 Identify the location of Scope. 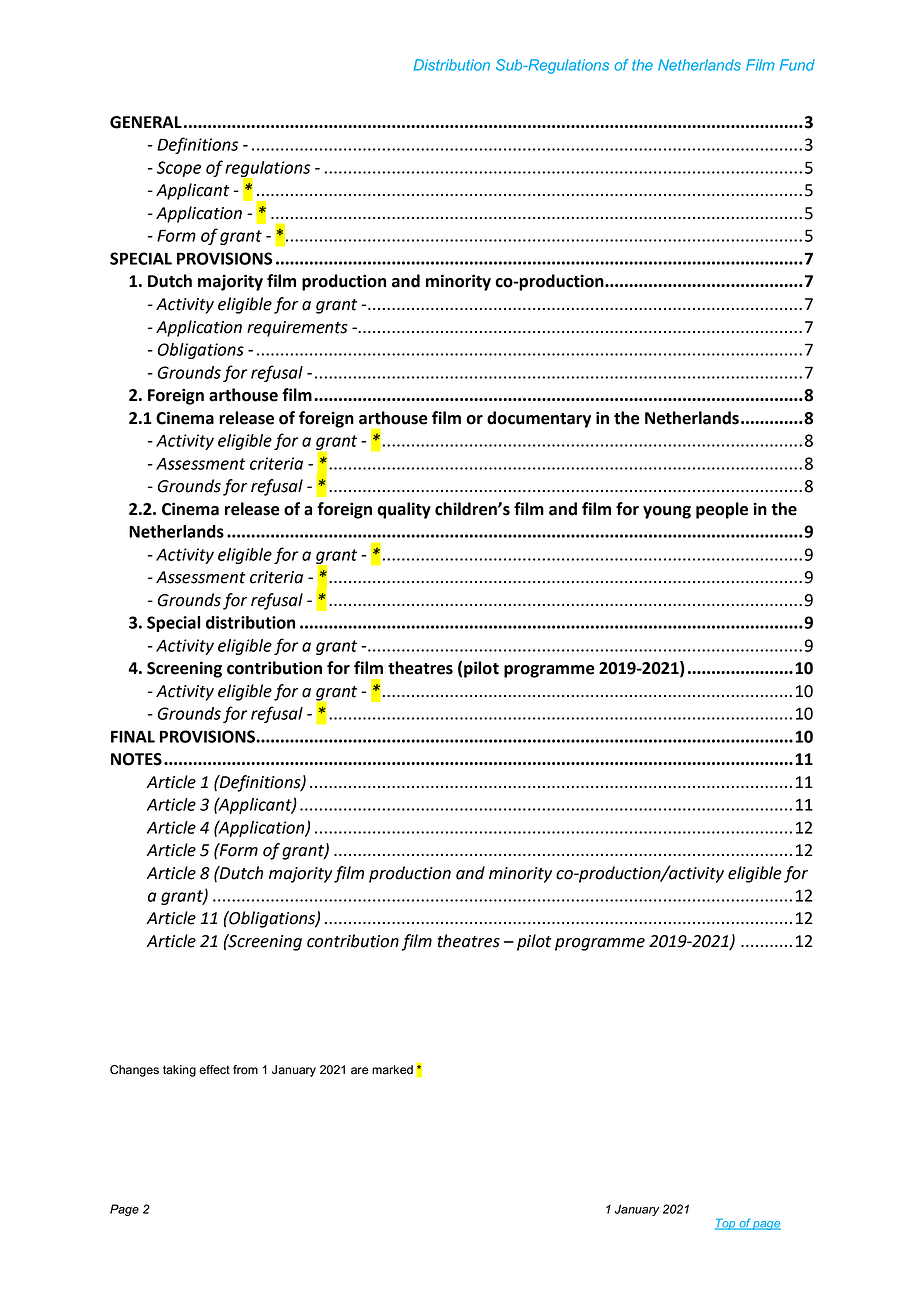
(179, 169).
